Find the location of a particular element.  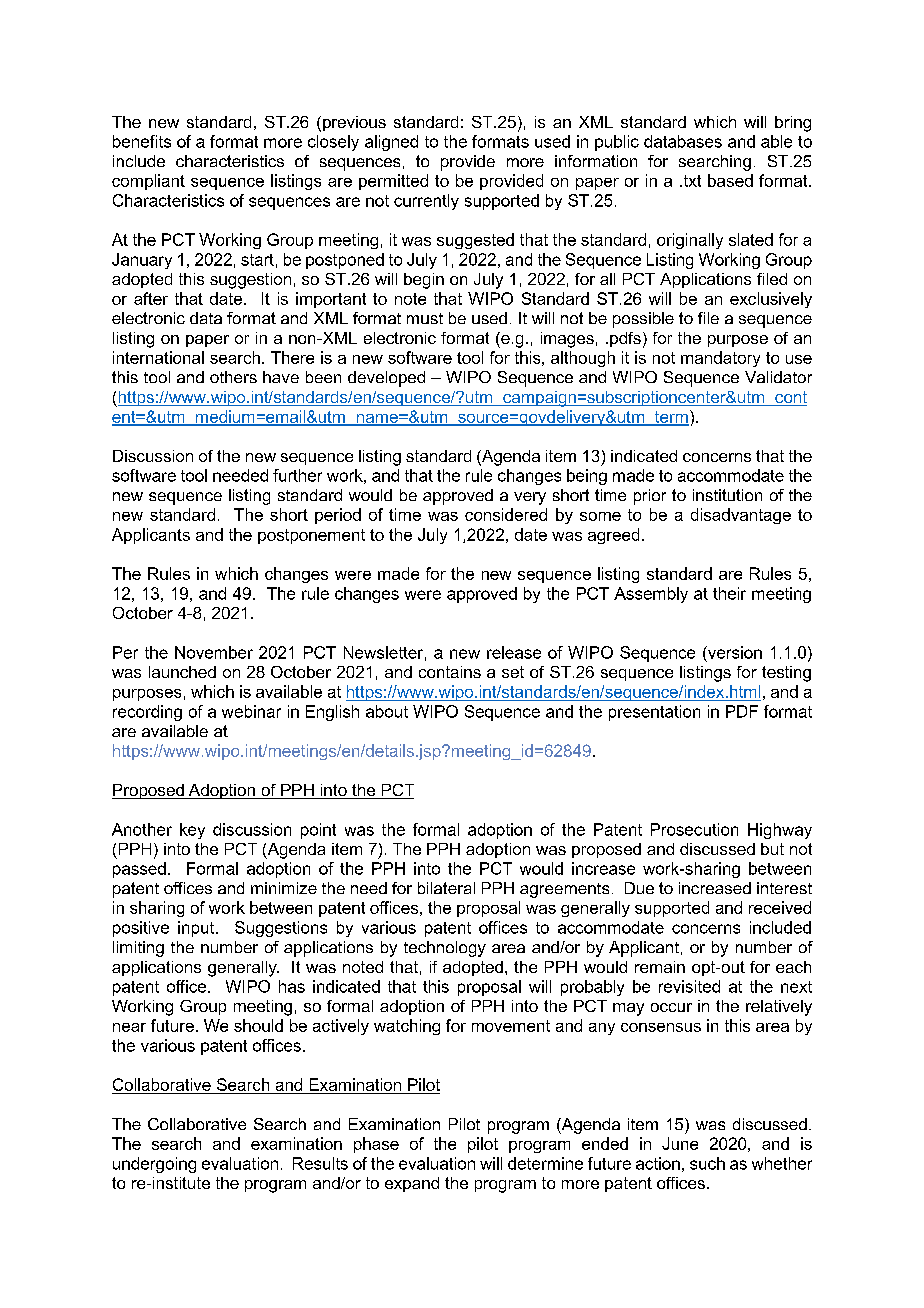

November is located at coordinates (214, 652).
